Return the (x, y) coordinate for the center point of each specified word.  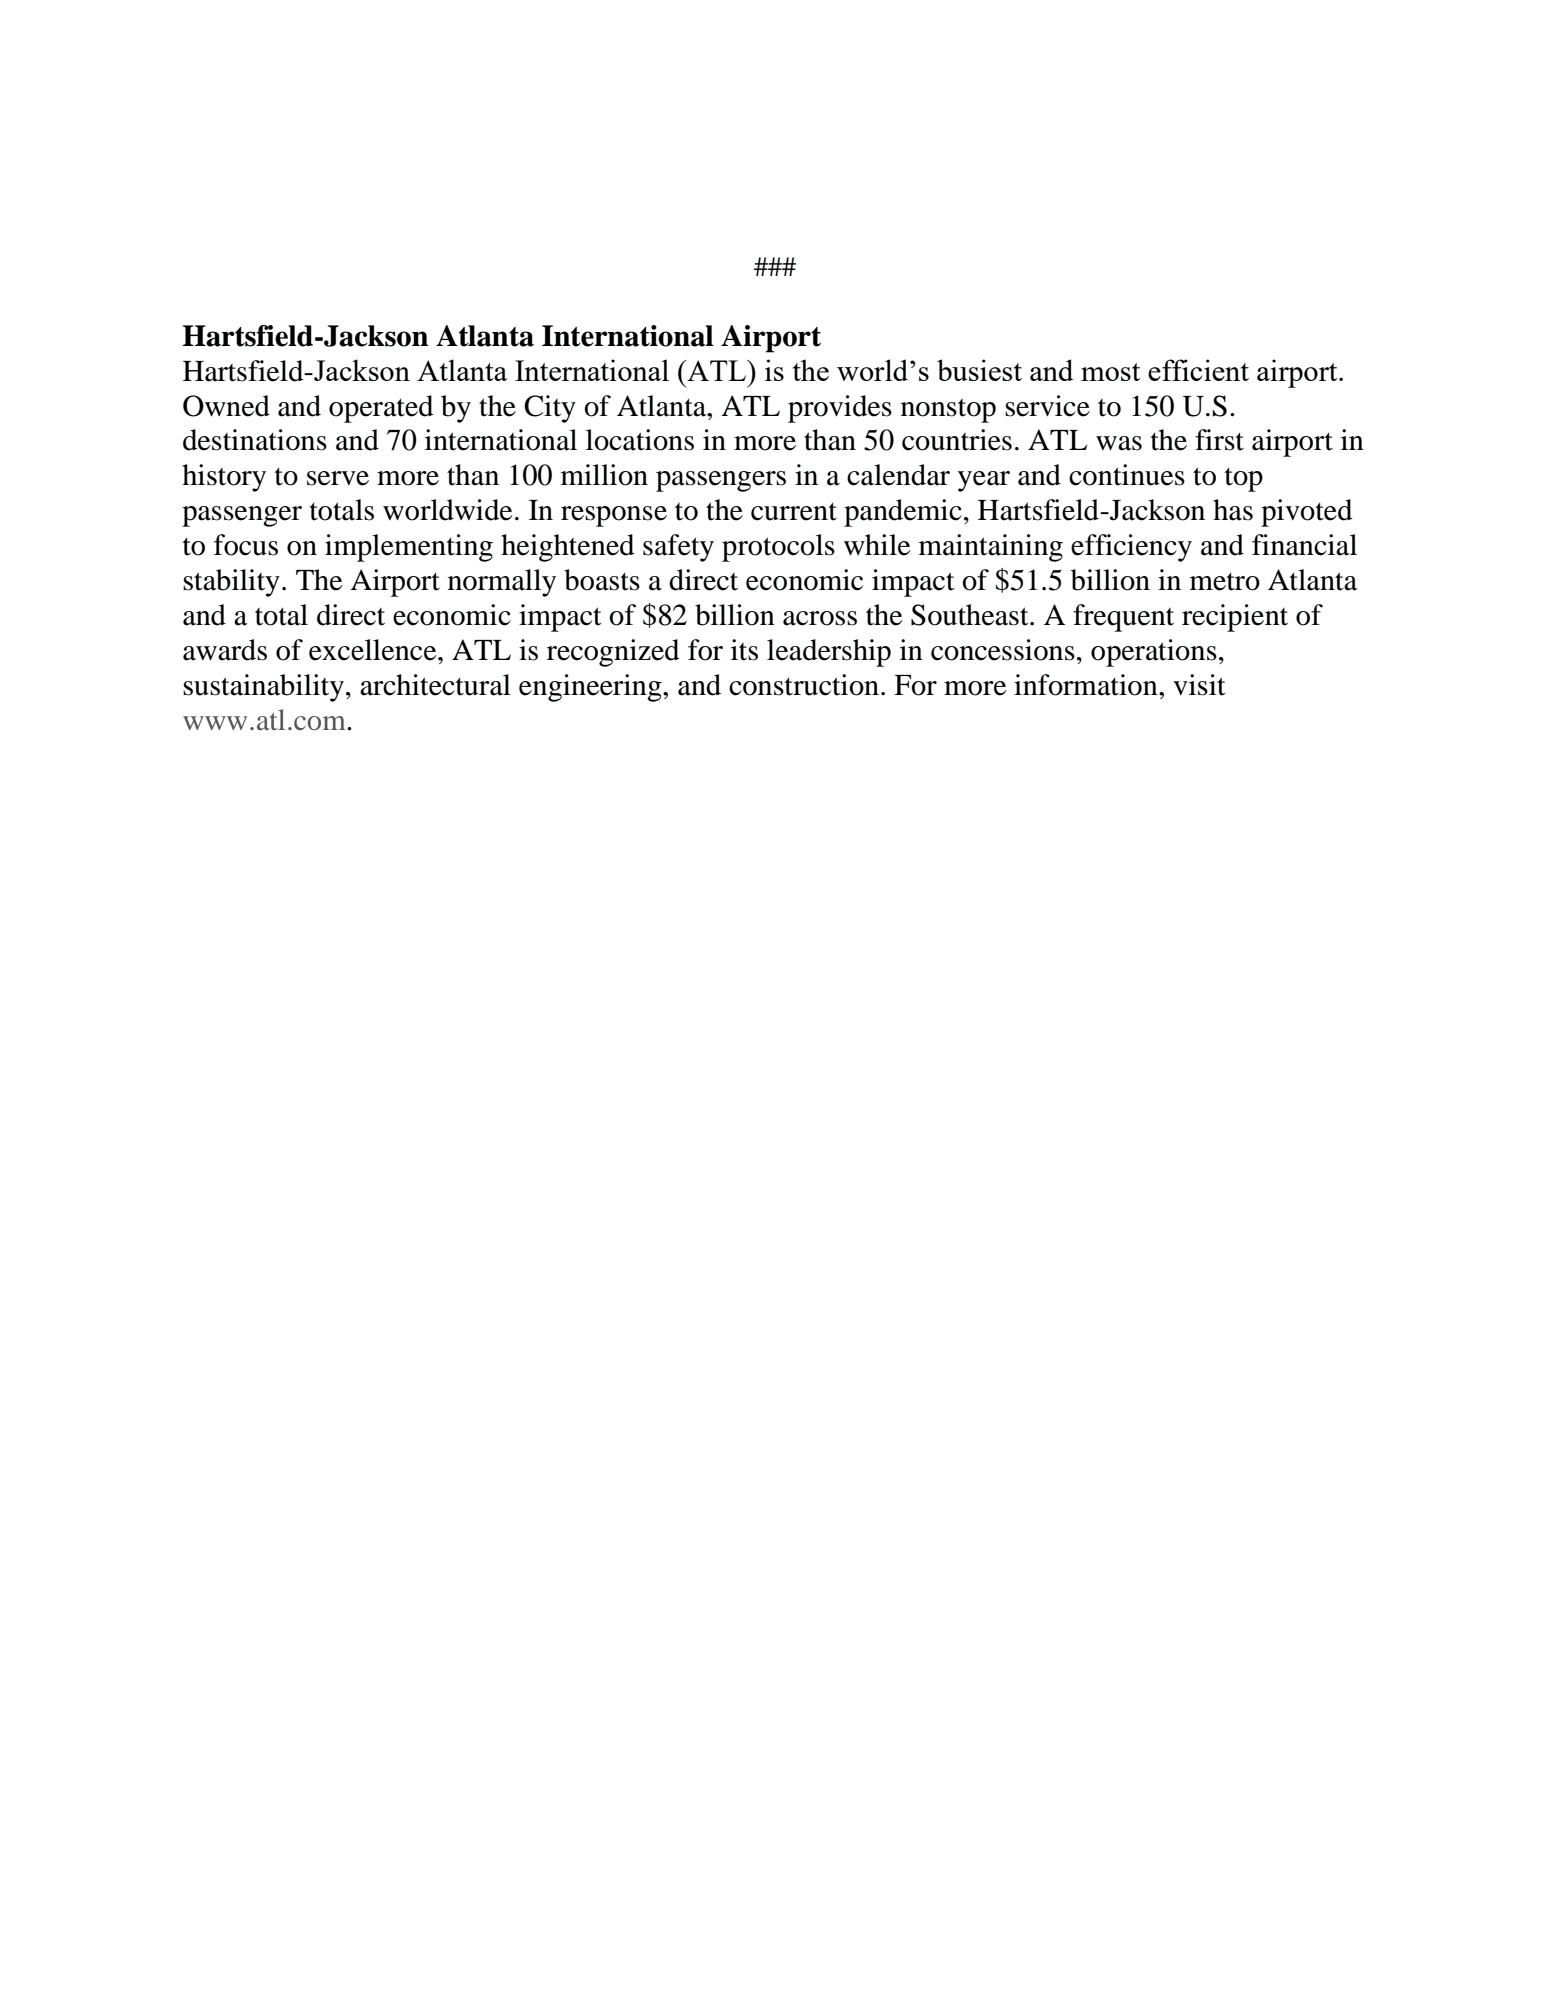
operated (381, 409)
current (794, 511)
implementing (409, 548)
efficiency (1131, 548)
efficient (1198, 370)
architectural (435, 685)
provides (840, 409)
